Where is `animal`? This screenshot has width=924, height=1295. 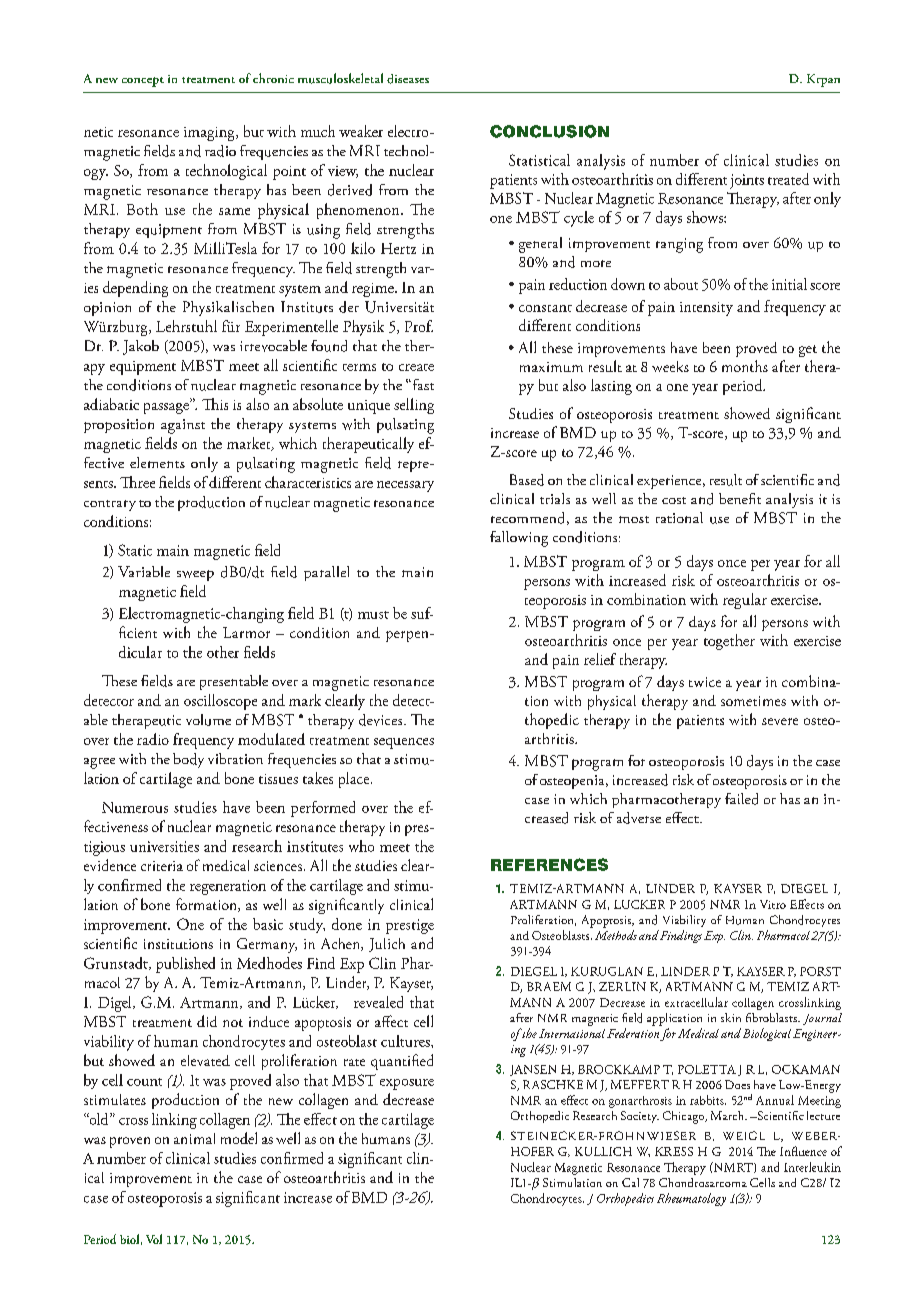 animal is located at coordinates (194, 1138).
